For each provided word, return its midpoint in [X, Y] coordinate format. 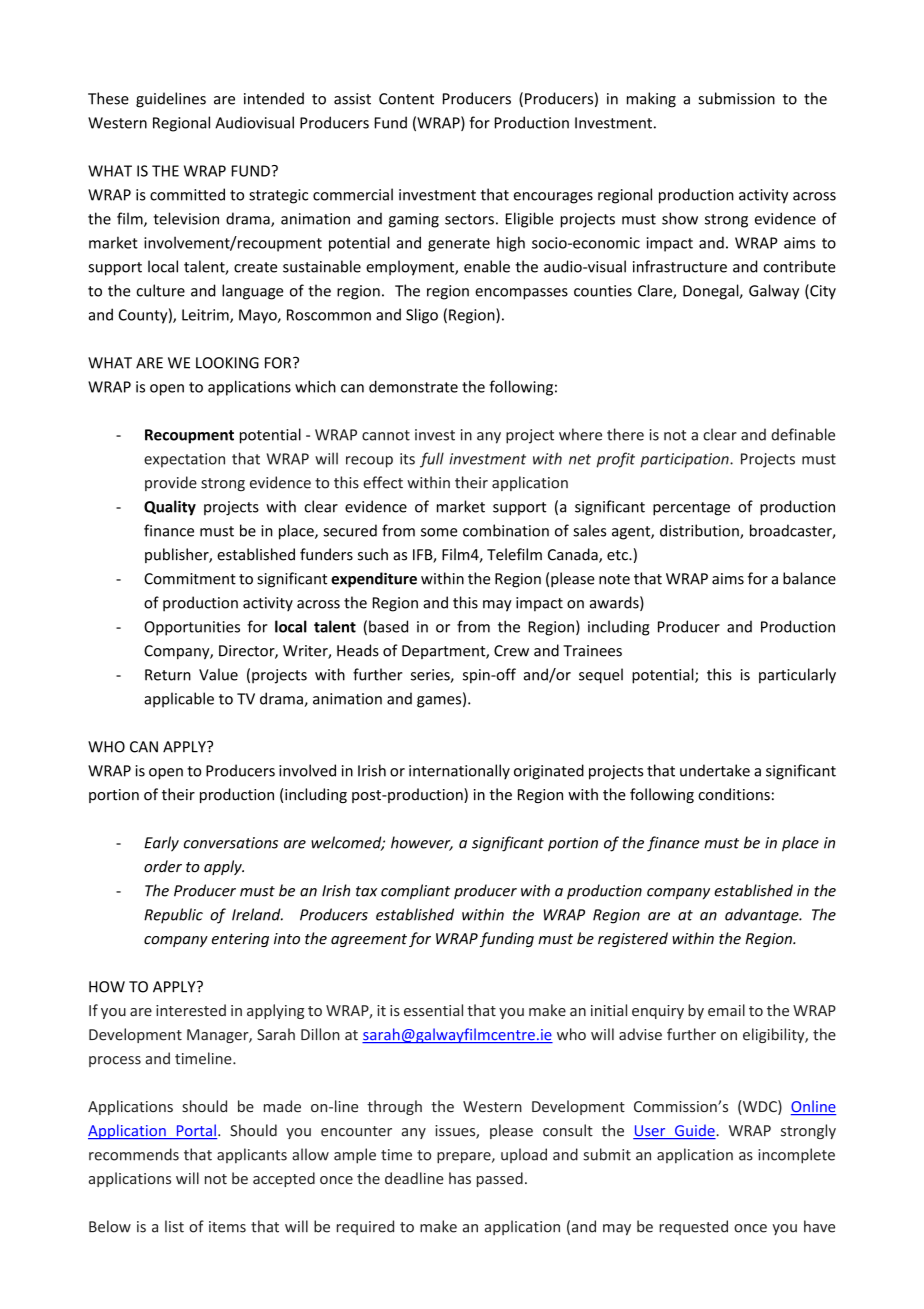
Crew [511, 651]
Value [218, 674]
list [174, 1226]
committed [187, 194]
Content [406, 99]
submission [736, 98]
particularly [797, 676]
